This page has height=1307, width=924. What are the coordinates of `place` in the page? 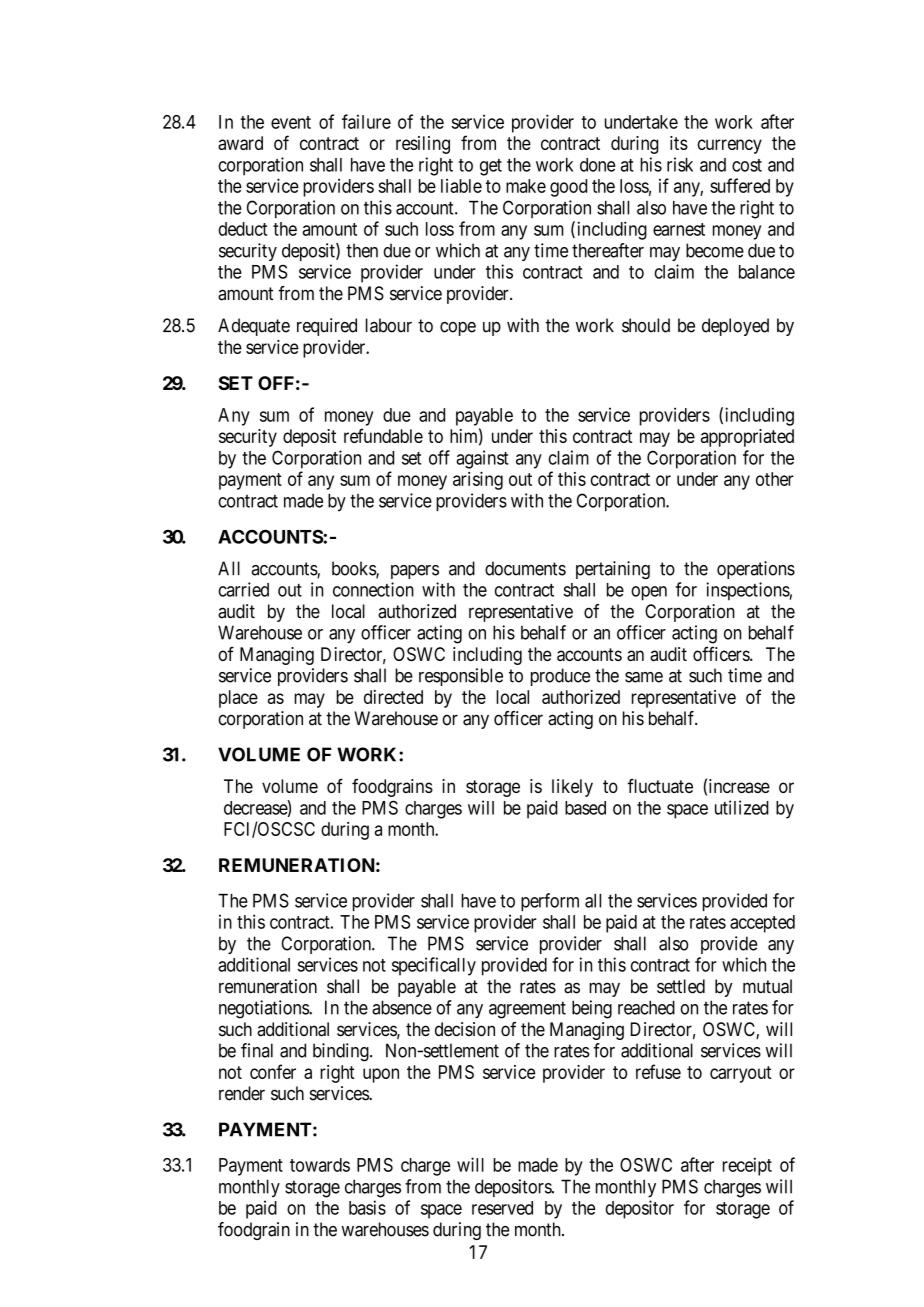 It's located at (238, 699).
